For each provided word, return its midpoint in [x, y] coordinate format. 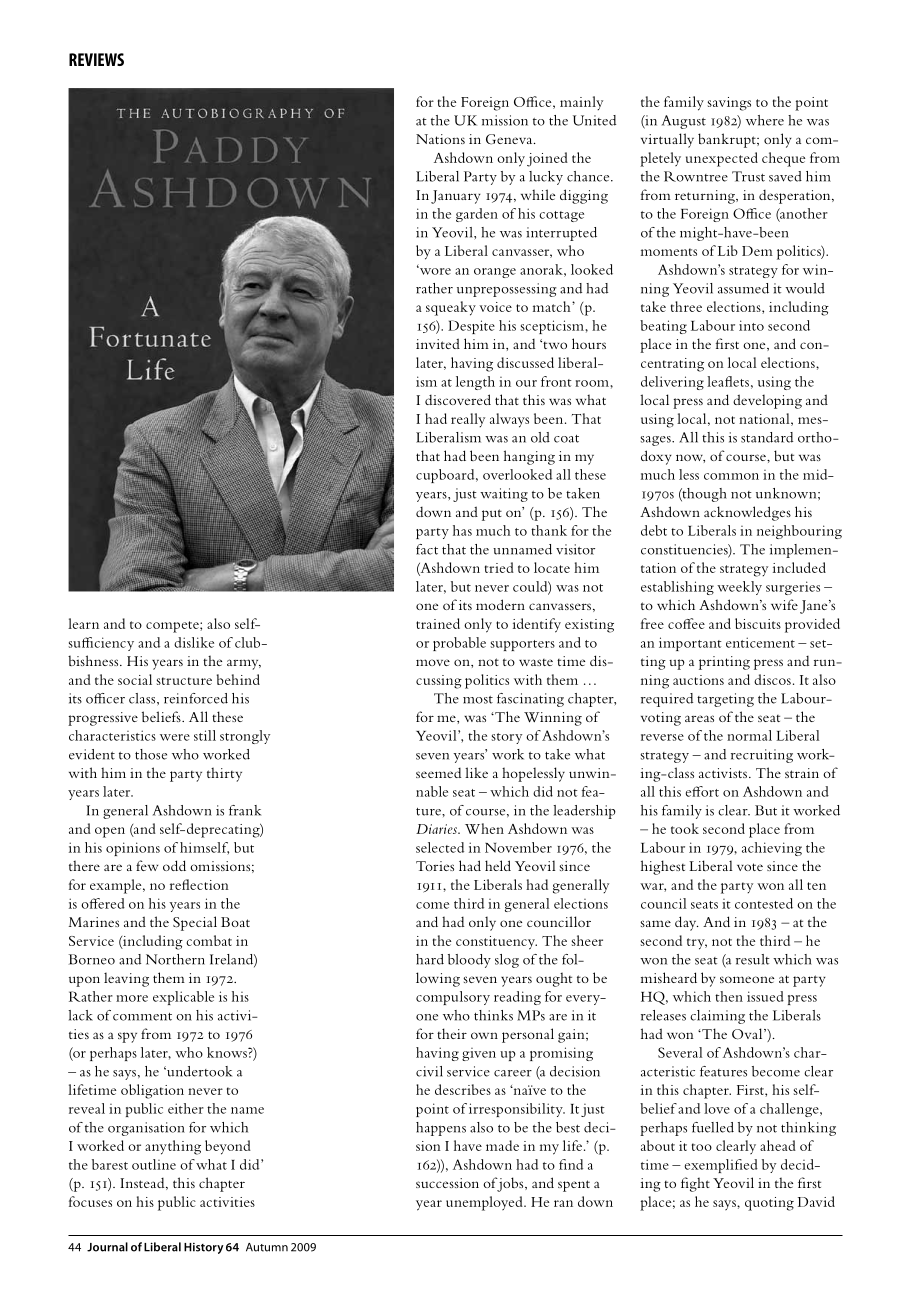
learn [83, 623]
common [731, 476]
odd [174, 865]
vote [750, 867]
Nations [440, 139]
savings [729, 104]
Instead [143, 1184]
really [468, 420]
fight [695, 1184]
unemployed [485, 1203]
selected [440, 847]
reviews [96, 59]
